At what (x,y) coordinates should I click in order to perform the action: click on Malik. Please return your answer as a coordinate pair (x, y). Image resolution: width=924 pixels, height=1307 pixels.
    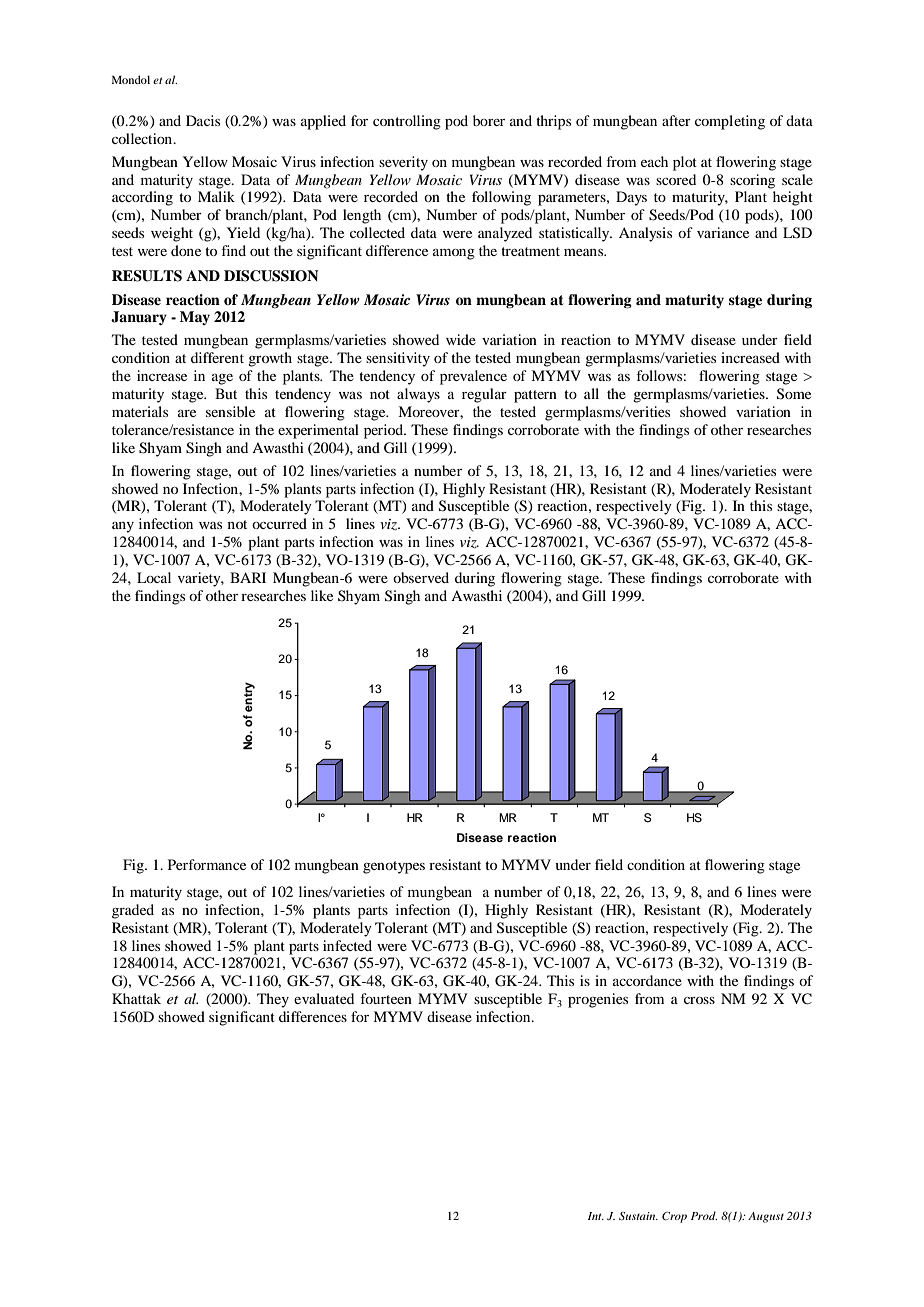
    Looking at the image, I should click on (216, 196).
